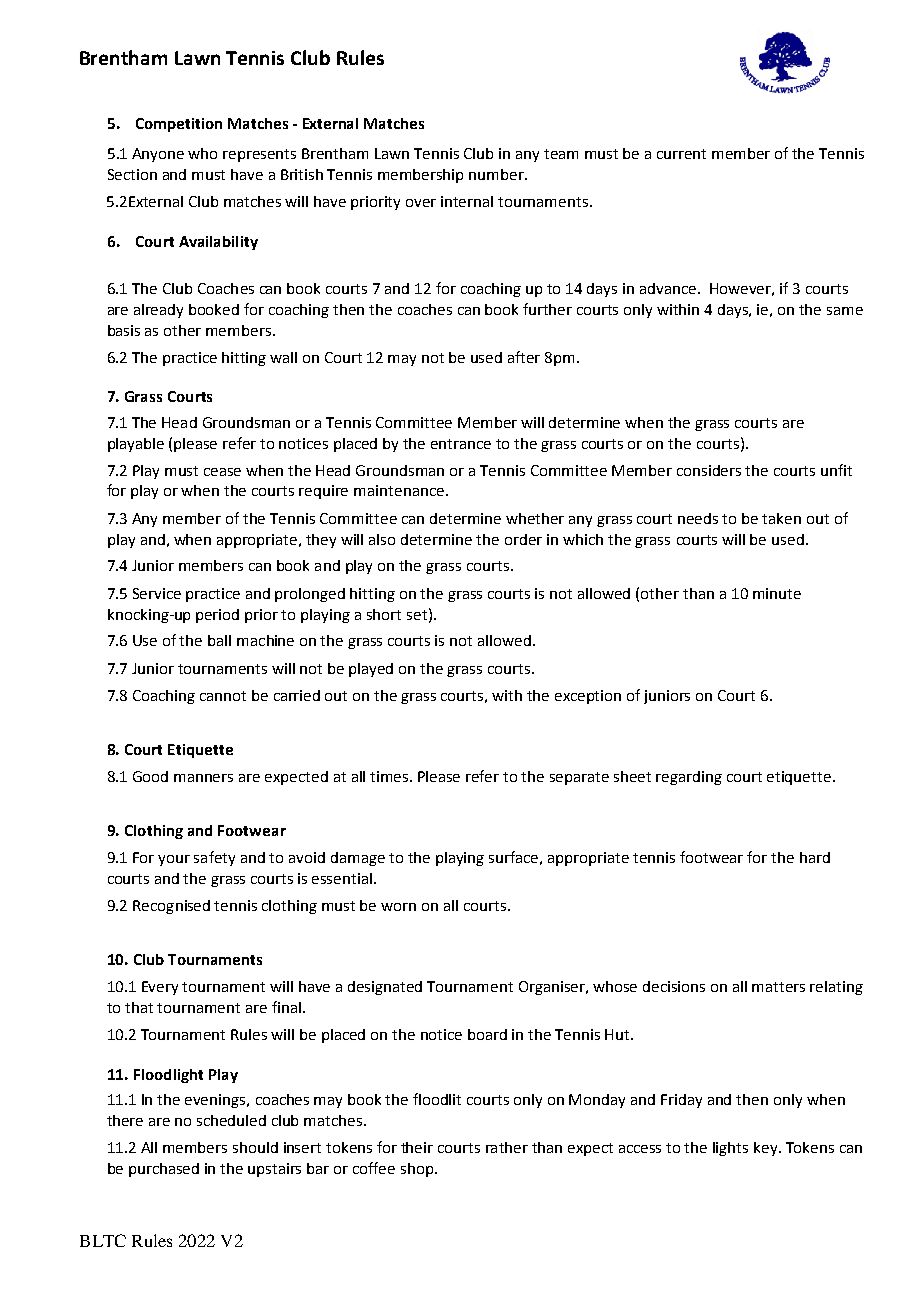 The image size is (924, 1308). What do you see at coordinates (498, 174) in the screenshot?
I see `number` at bounding box center [498, 174].
